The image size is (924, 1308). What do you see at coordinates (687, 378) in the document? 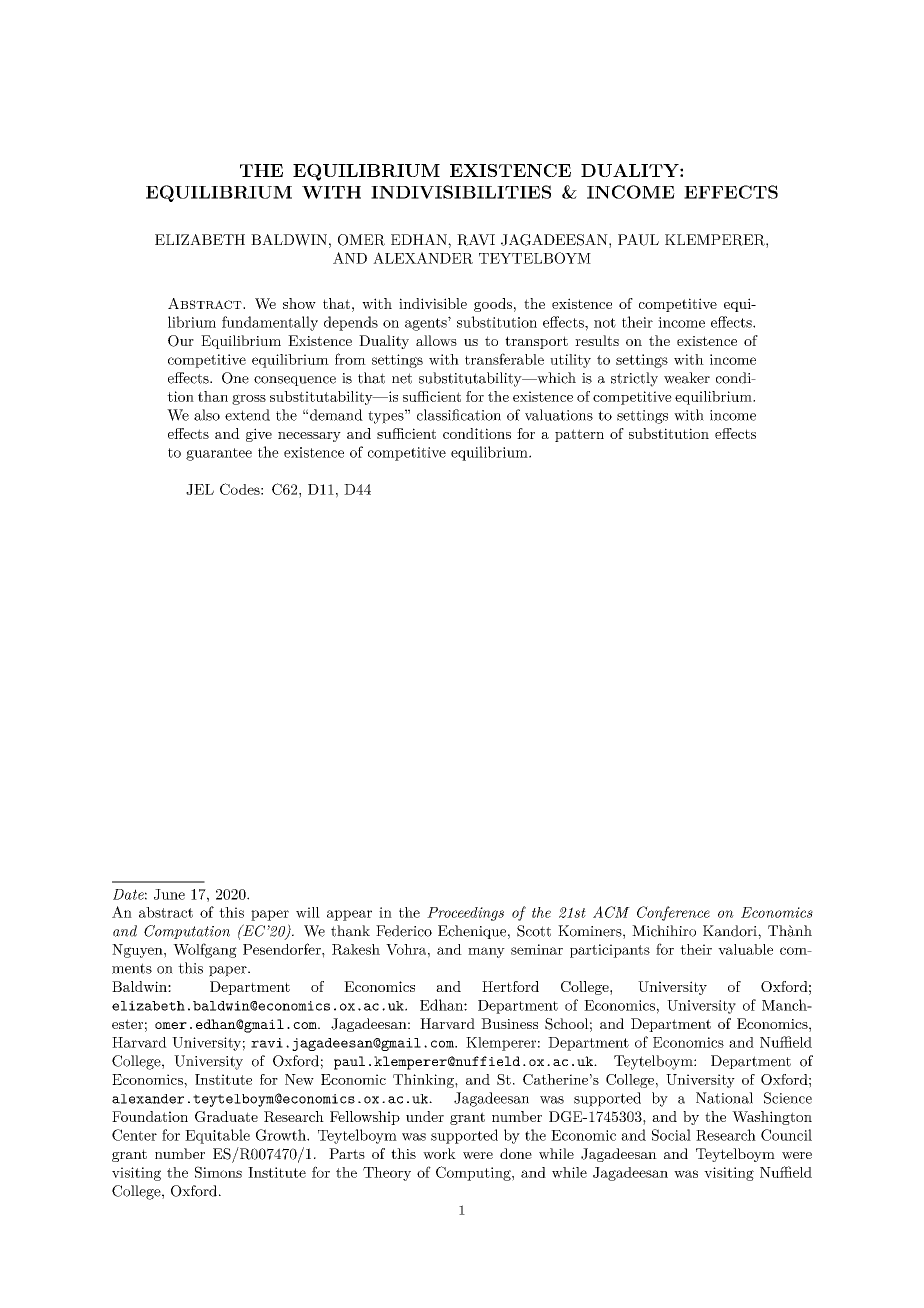
I see `weaker` at bounding box center [687, 378].
